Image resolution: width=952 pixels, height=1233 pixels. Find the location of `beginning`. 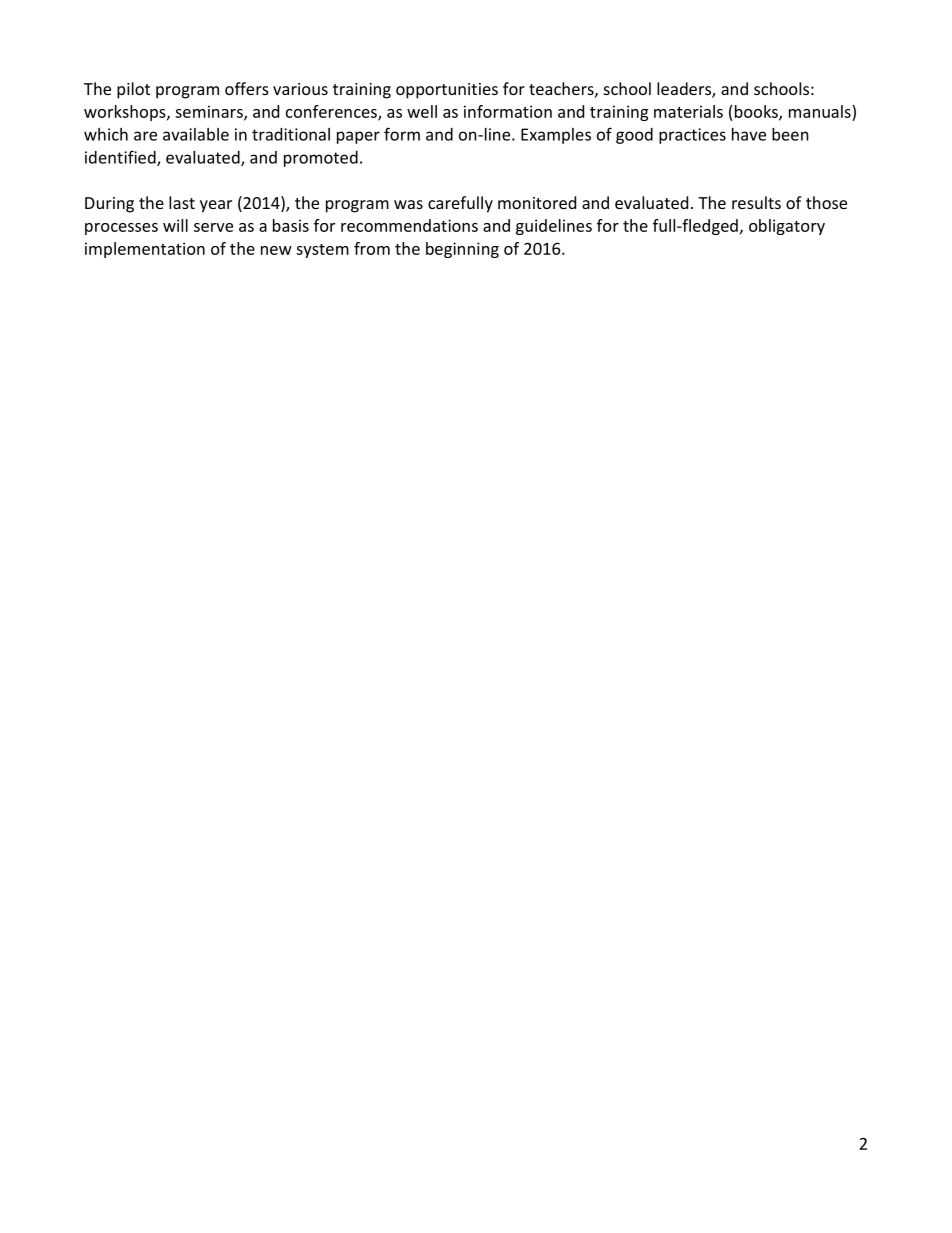

beginning is located at coordinates (462, 250).
